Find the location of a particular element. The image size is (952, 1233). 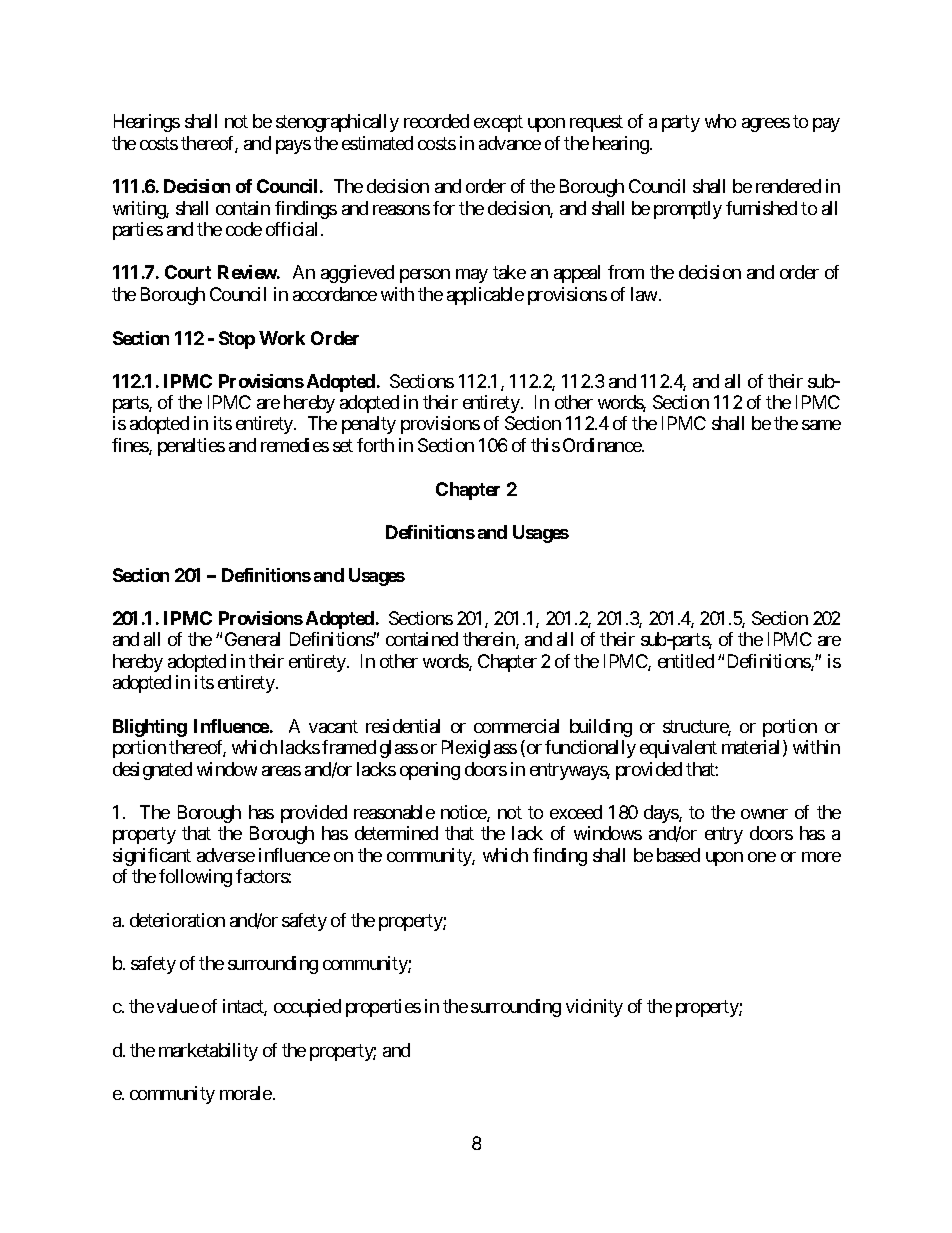

equivalent is located at coordinates (678, 749).
